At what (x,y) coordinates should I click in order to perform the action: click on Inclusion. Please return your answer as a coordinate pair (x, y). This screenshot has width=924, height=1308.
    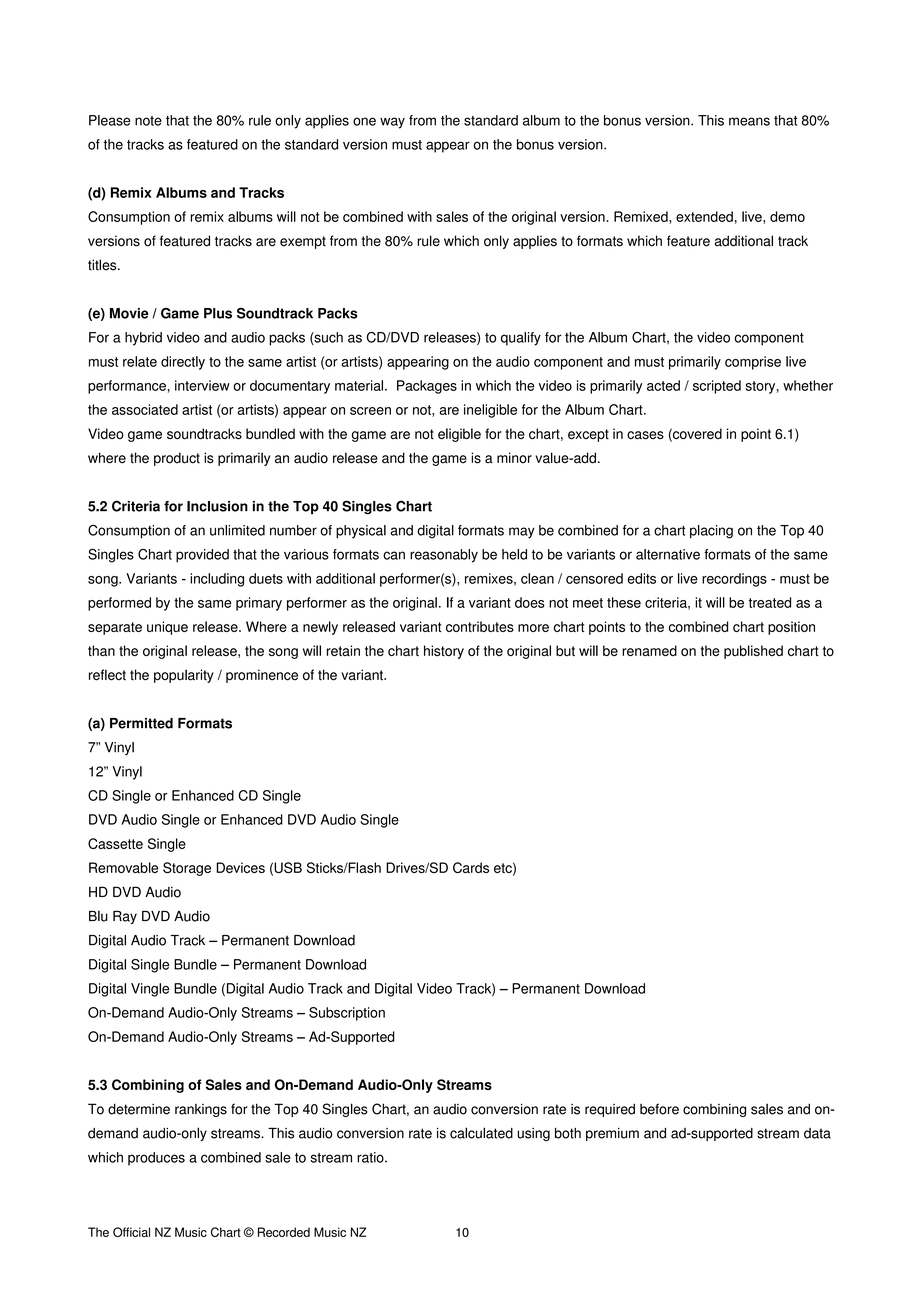
    Looking at the image, I should click on (217, 506).
